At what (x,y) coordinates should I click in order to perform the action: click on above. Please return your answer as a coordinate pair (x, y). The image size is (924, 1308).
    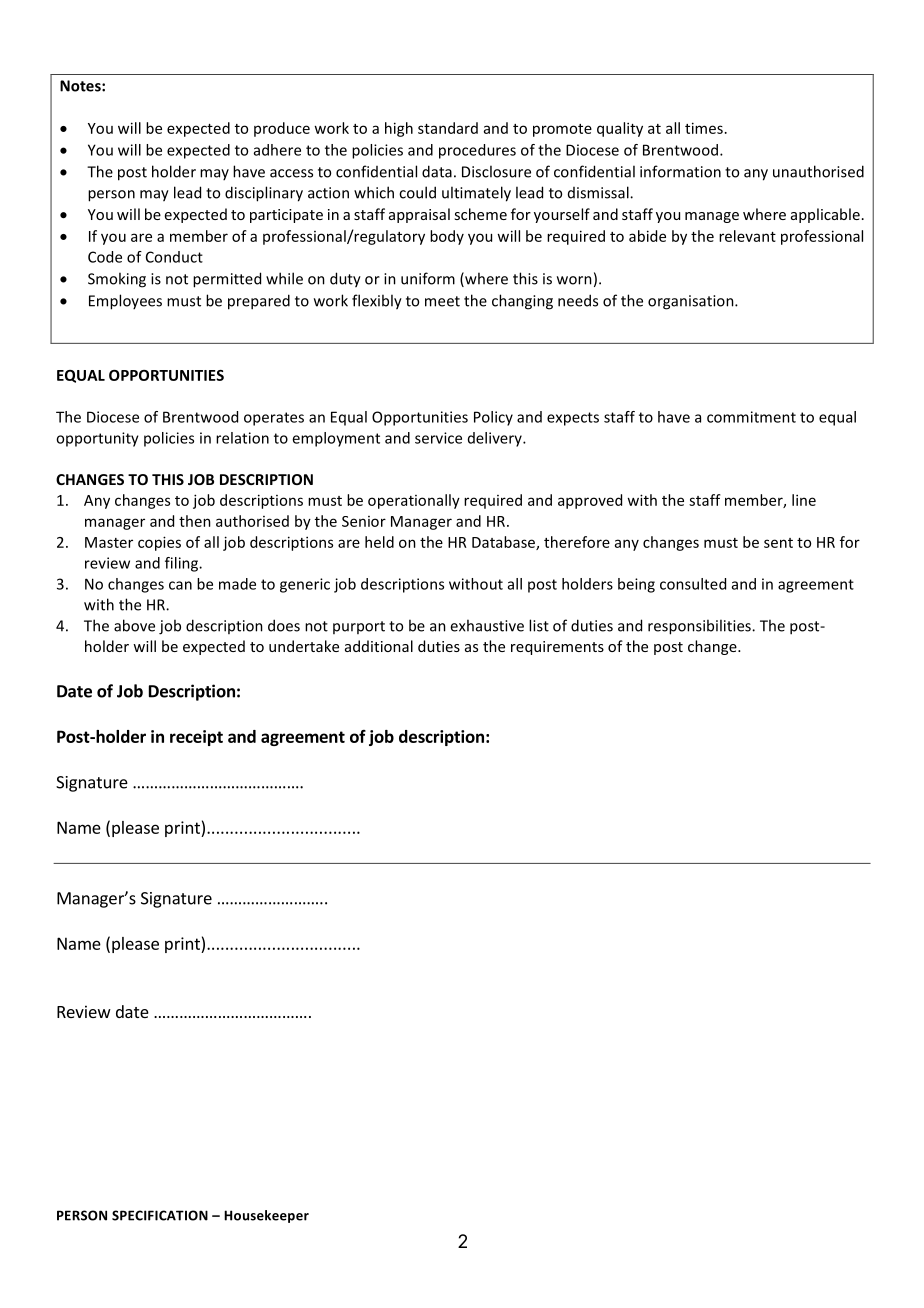
    Looking at the image, I should click on (134, 625).
